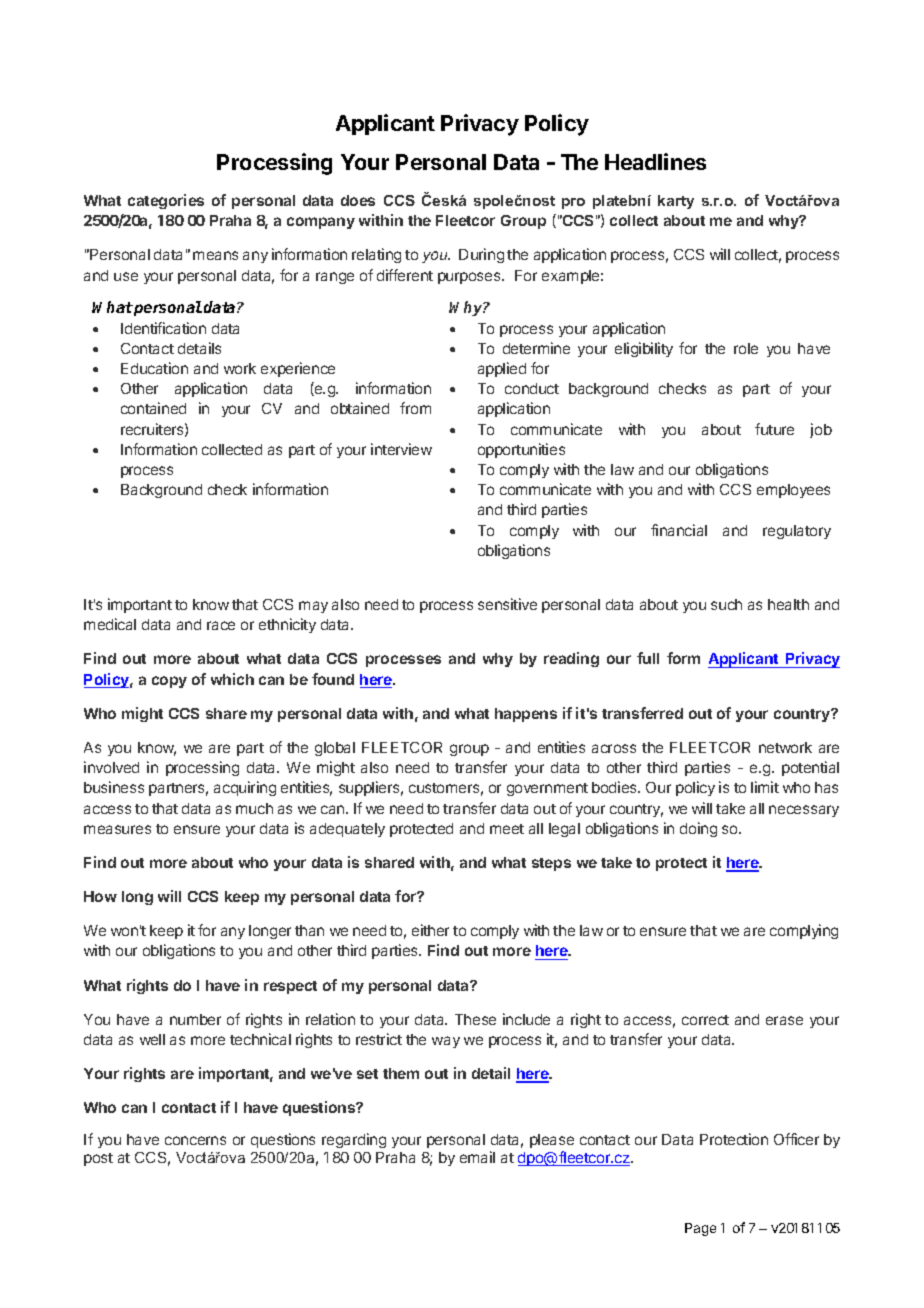 The height and width of the document is (1308, 924). I want to click on email, so click(477, 1157).
